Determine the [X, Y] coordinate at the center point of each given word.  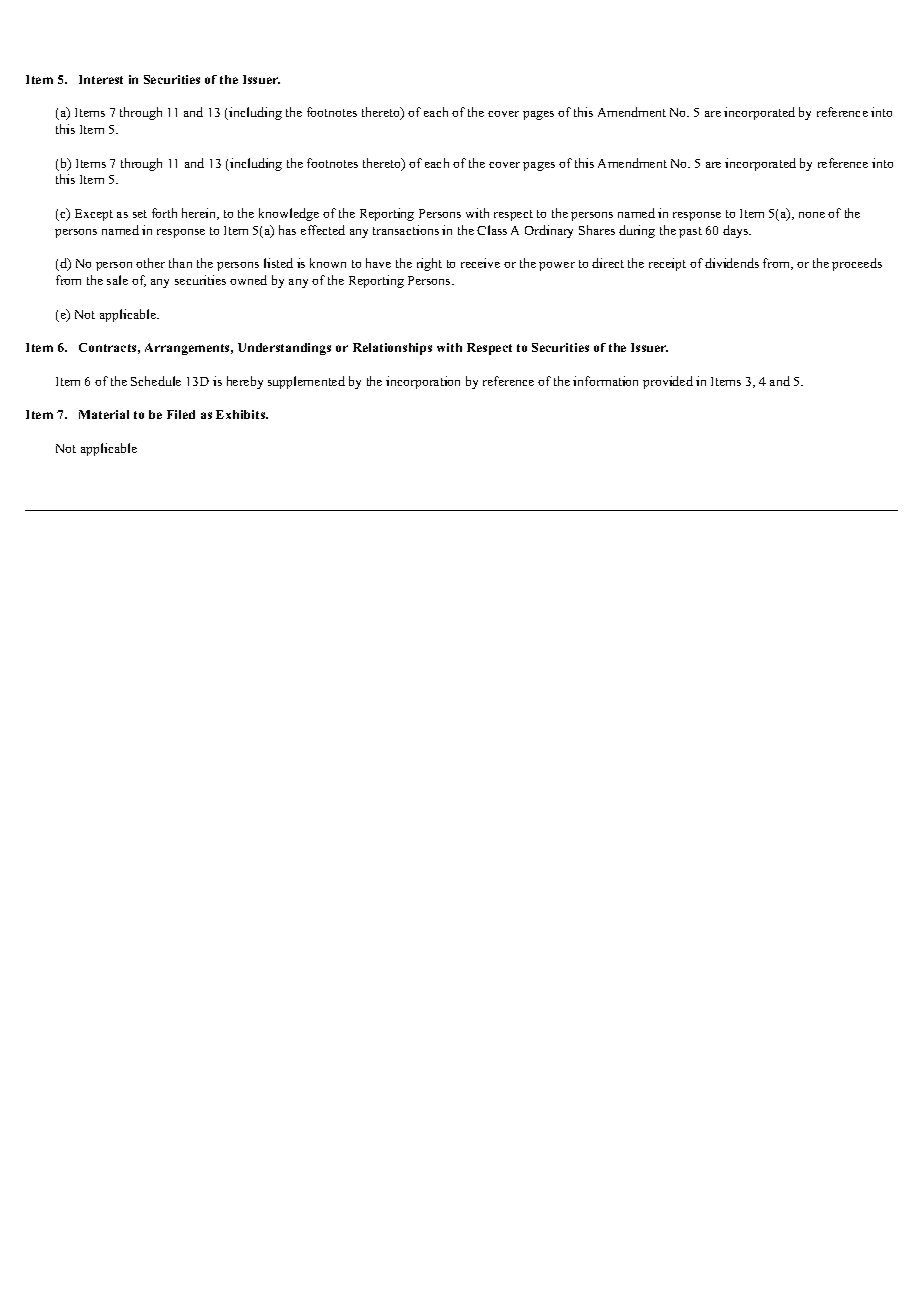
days [737, 231]
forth [164, 213]
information [605, 381]
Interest [101, 79]
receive [480, 263]
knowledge [289, 214]
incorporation [423, 382]
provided [668, 382]
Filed [181, 414]
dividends [732, 263]
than [180, 263]
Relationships [392, 349]
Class [492, 230]
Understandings [284, 349]
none [812, 215]
